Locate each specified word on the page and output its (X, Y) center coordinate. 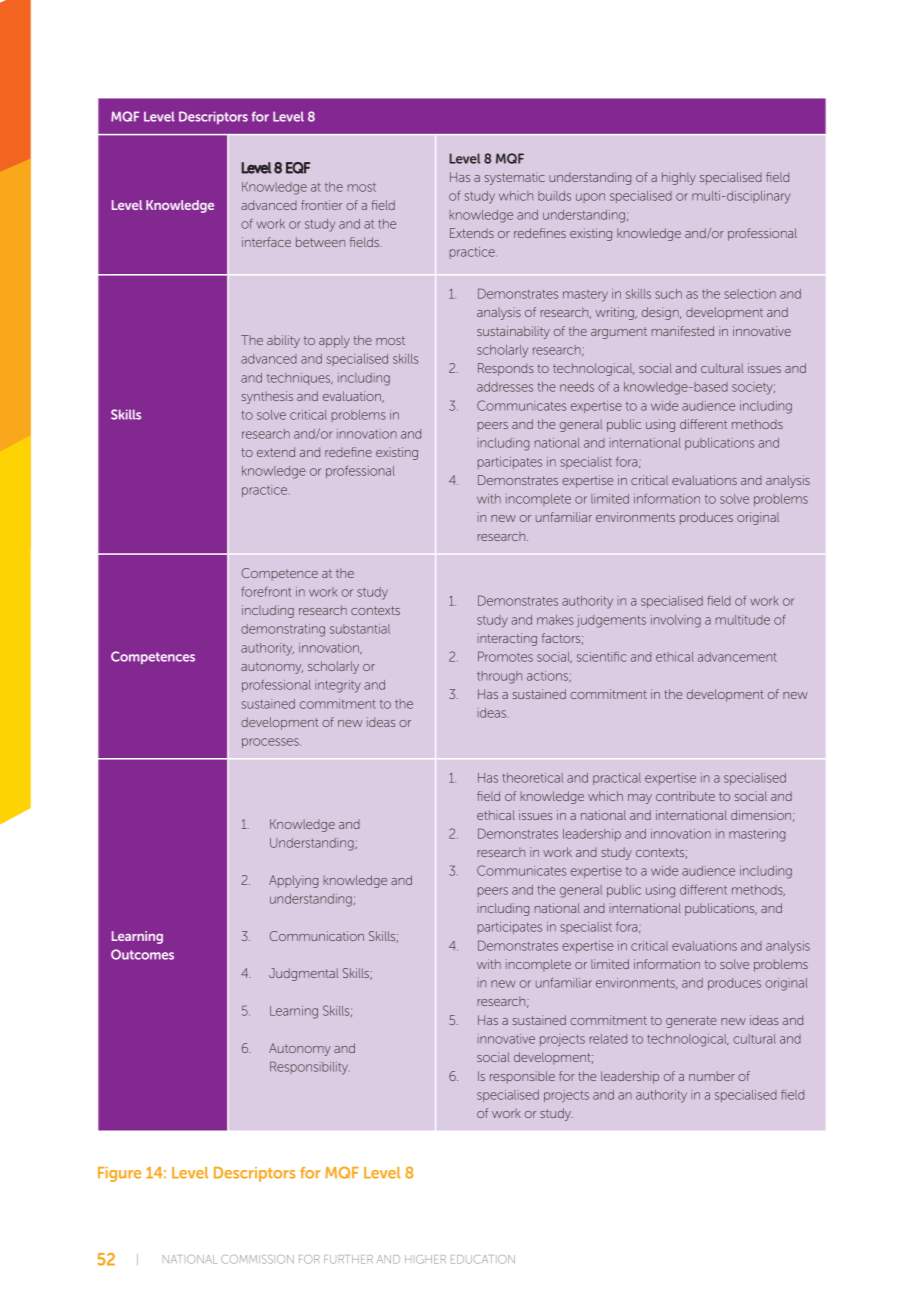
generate (691, 1022)
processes (271, 743)
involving (676, 621)
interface (266, 242)
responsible (522, 1077)
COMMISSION (257, 1259)
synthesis (267, 397)
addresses (505, 387)
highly (679, 178)
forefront (266, 591)
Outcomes (142, 954)
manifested (683, 331)
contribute (685, 796)
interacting (507, 639)
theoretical (533, 778)
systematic (515, 178)
